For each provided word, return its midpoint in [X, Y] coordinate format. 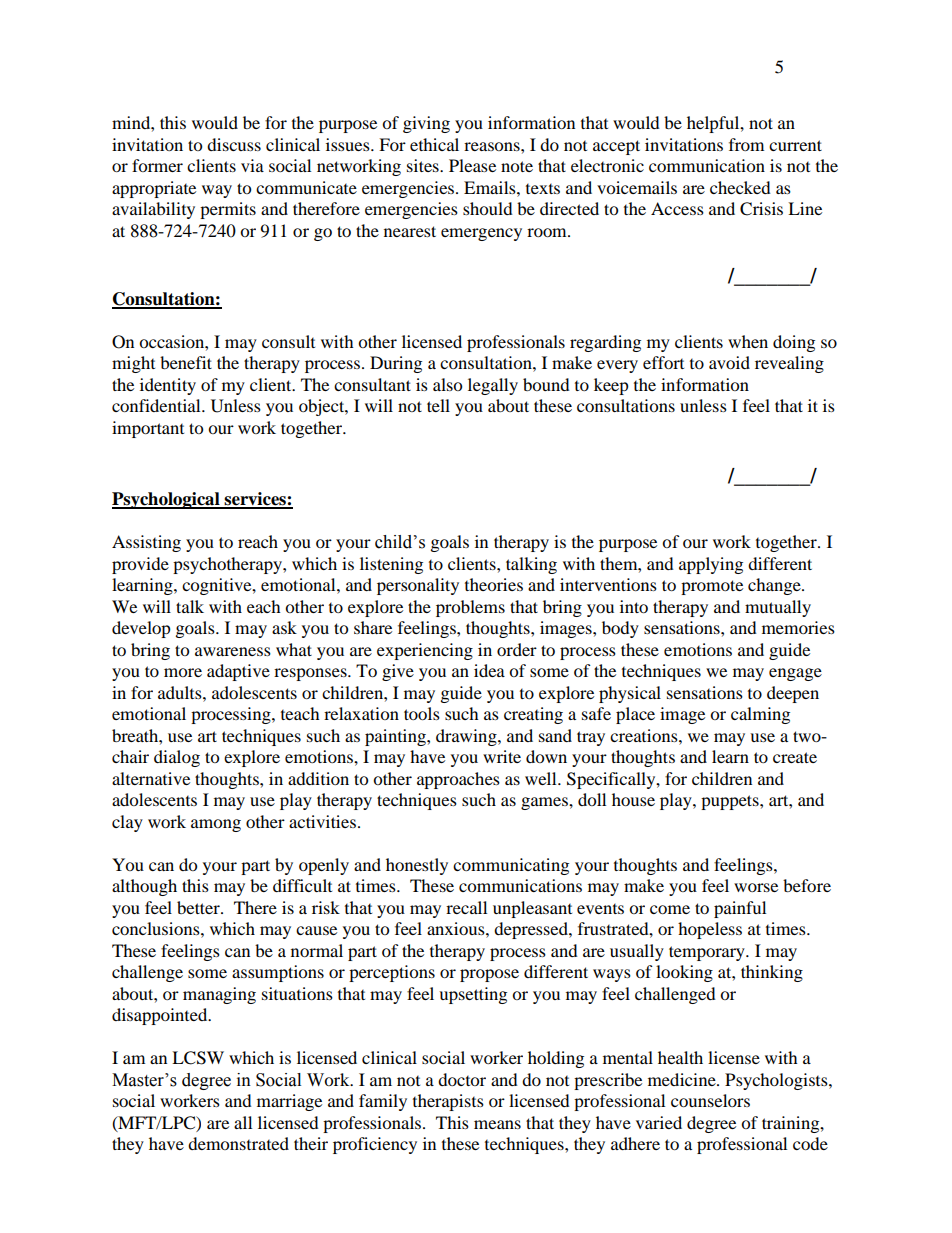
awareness [233, 651]
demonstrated [238, 1143]
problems [470, 608]
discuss [234, 144]
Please [472, 165]
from [746, 144]
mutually [778, 608]
